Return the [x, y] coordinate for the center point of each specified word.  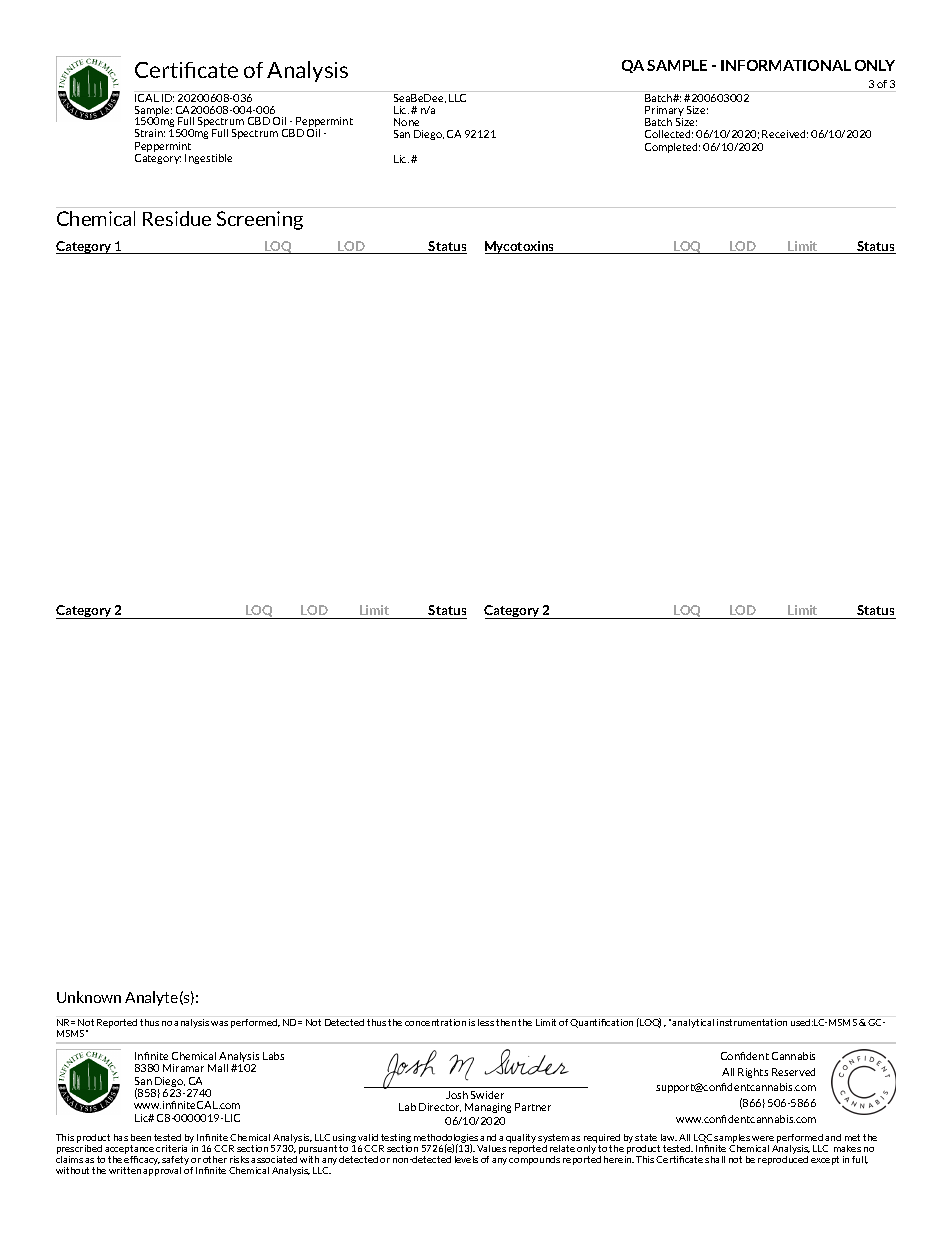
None [406, 122]
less [486, 1022]
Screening [260, 220]
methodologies [446, 1139]
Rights [753, 1073]
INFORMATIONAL [786, 65]
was [219, 1023]
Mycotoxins [521, 247]
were [763, 1138]
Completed [672, 148]
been [141, 1137]
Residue [177, 218]
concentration [435, 1022]
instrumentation [752, 1022]
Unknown [89, 997]
